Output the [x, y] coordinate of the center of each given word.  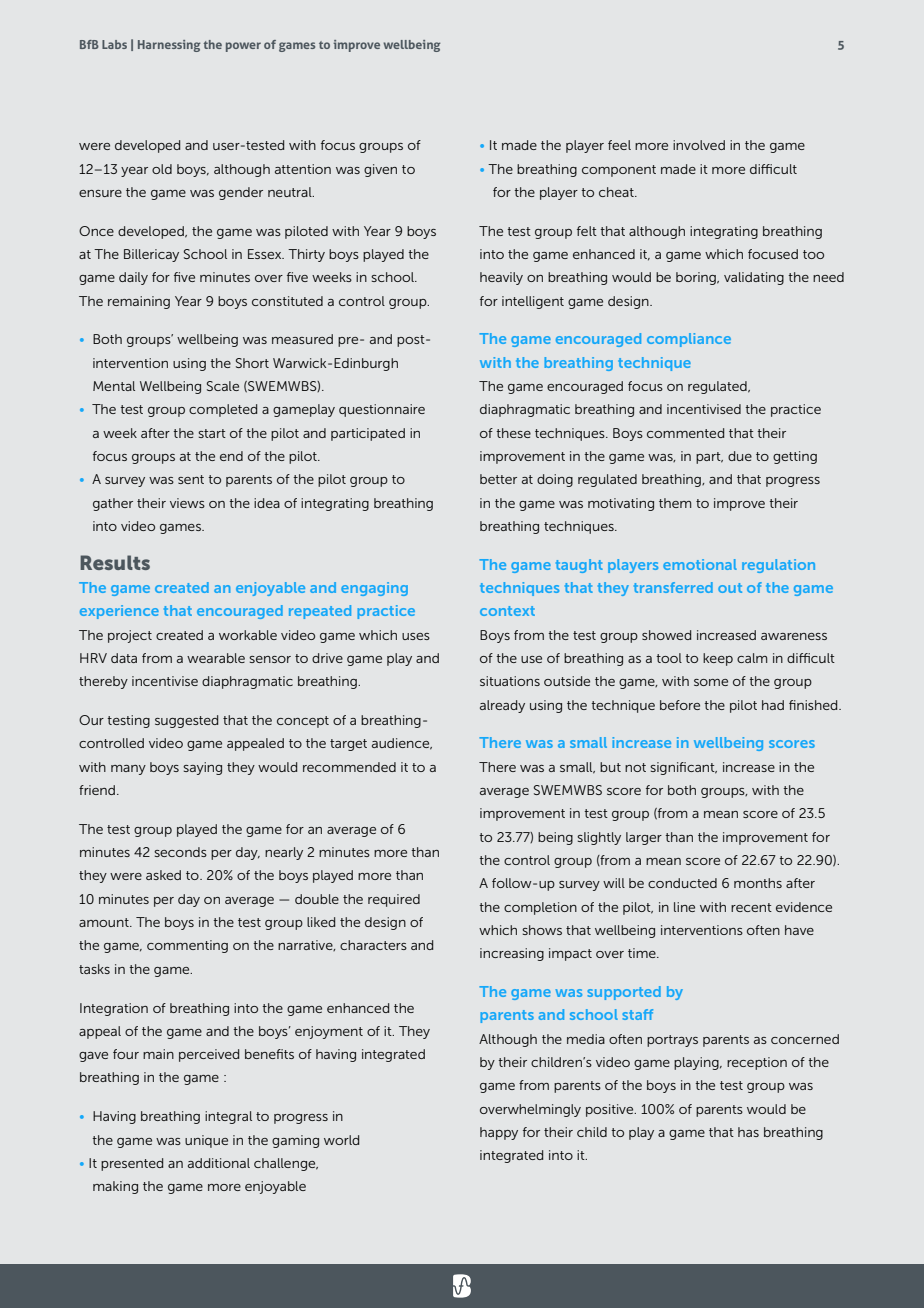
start [212, 433]
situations [510, 681]
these [513, 433]
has [748, 1132]
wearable [216, 658]
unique [206, 1141]
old [162, 169]
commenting [187, 946]
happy [499, 1133]
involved [699, 145]
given [380, 170]
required [394, 900]
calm [752, 658]
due [740, 456]
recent [751, 907]
